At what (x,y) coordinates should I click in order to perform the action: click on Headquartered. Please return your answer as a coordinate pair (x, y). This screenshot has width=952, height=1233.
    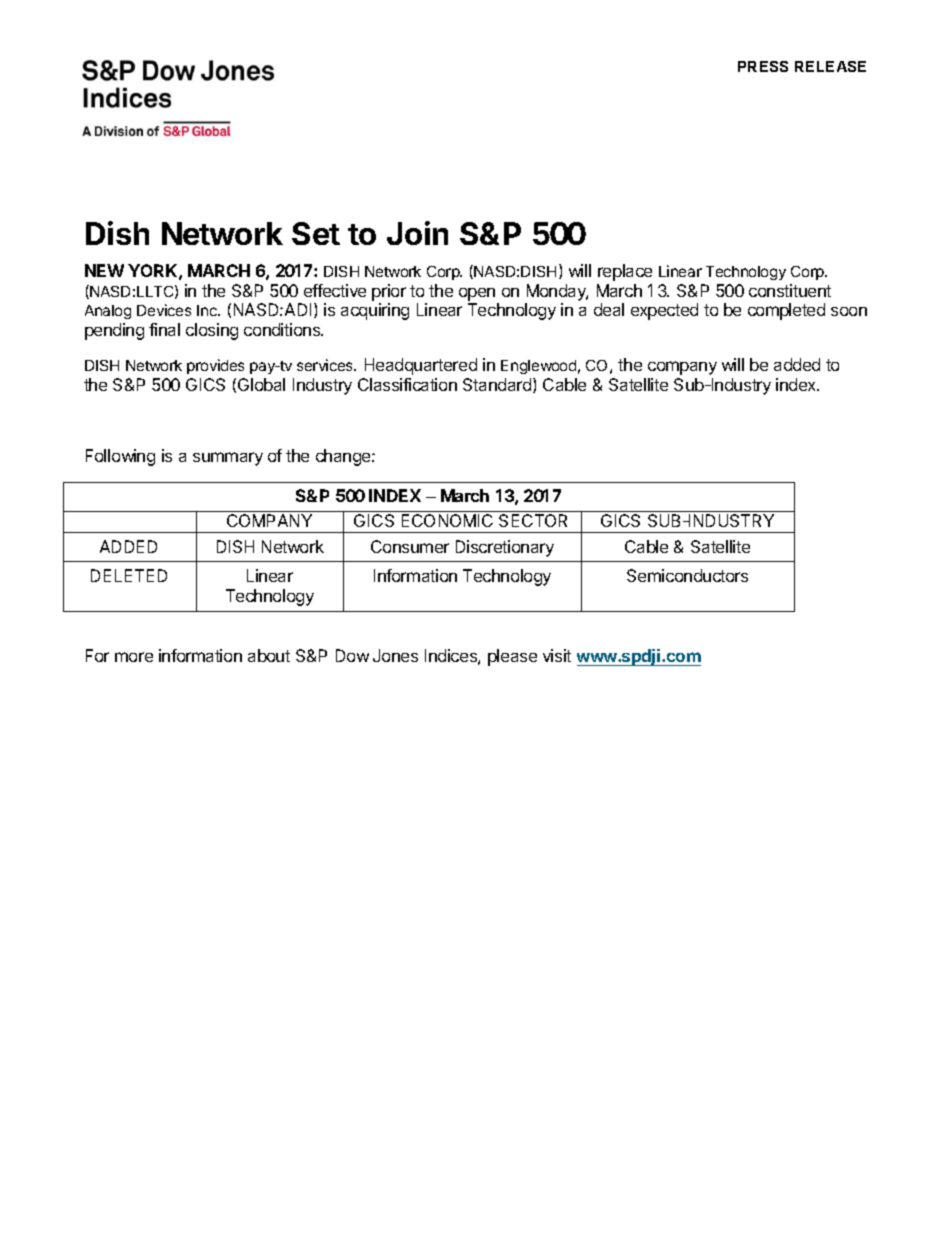
    Looking at the image, I should click on (421, 366).
